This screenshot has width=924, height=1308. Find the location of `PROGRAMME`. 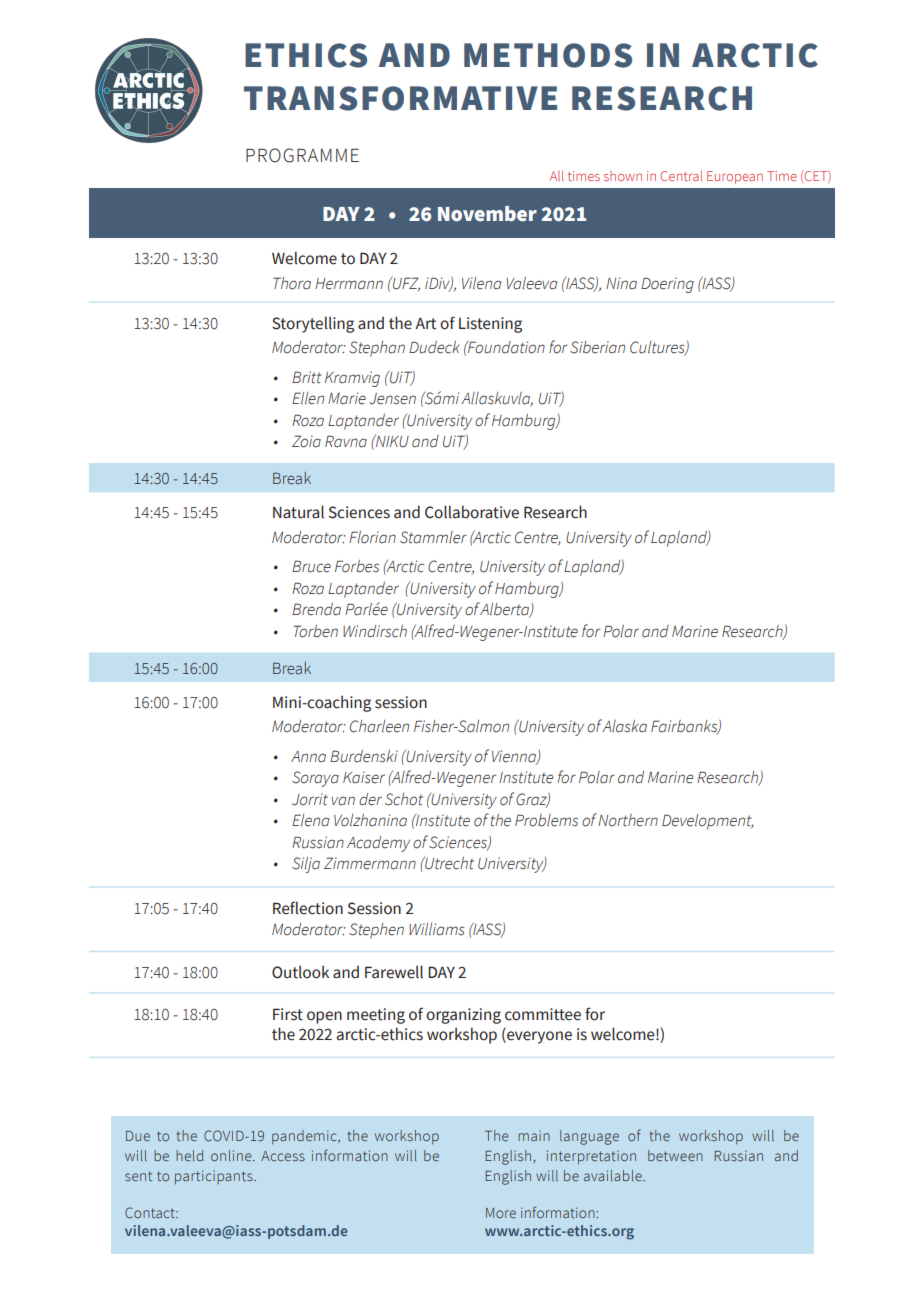

PROGRAMME is located at coordinates (302, 155).
